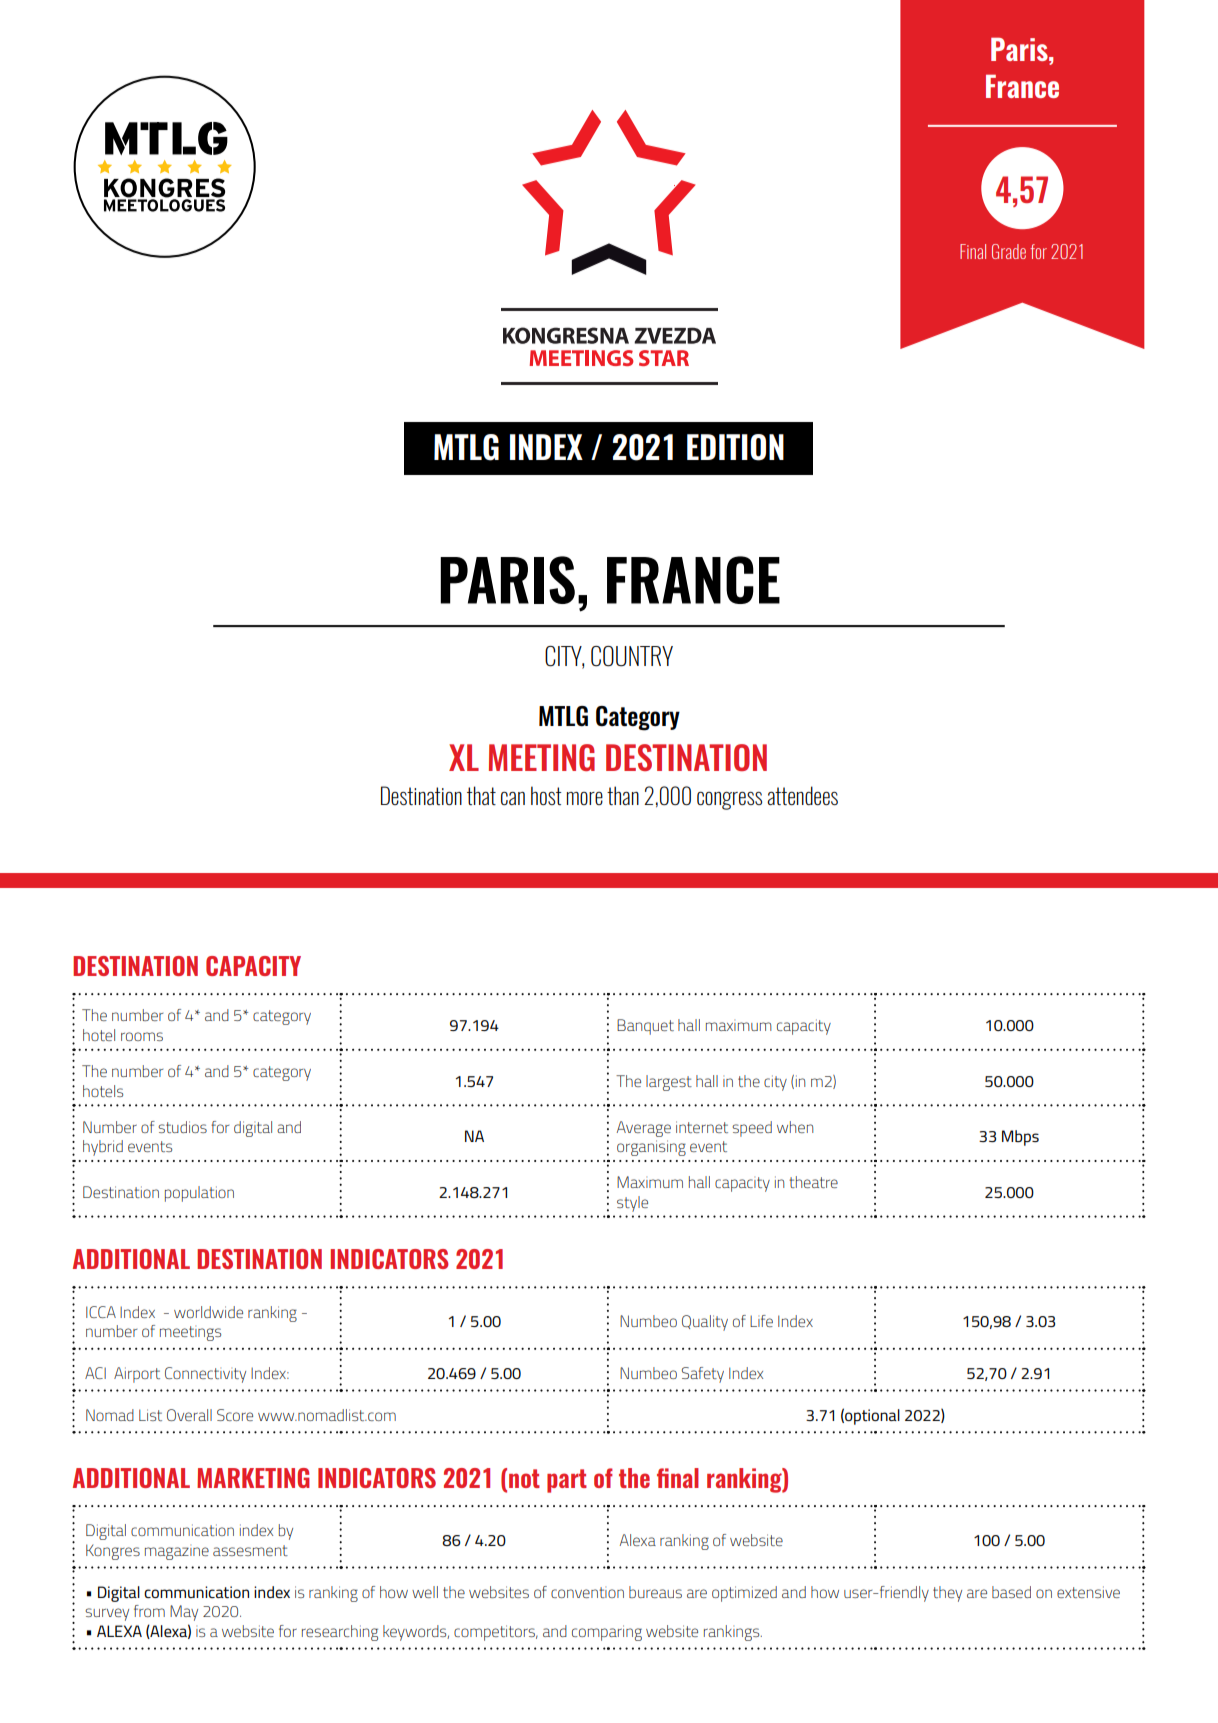 This page has width=1218, height=1723. Describe the element at coordinates (587, 1592) in the page. I see `convention` at that location.
